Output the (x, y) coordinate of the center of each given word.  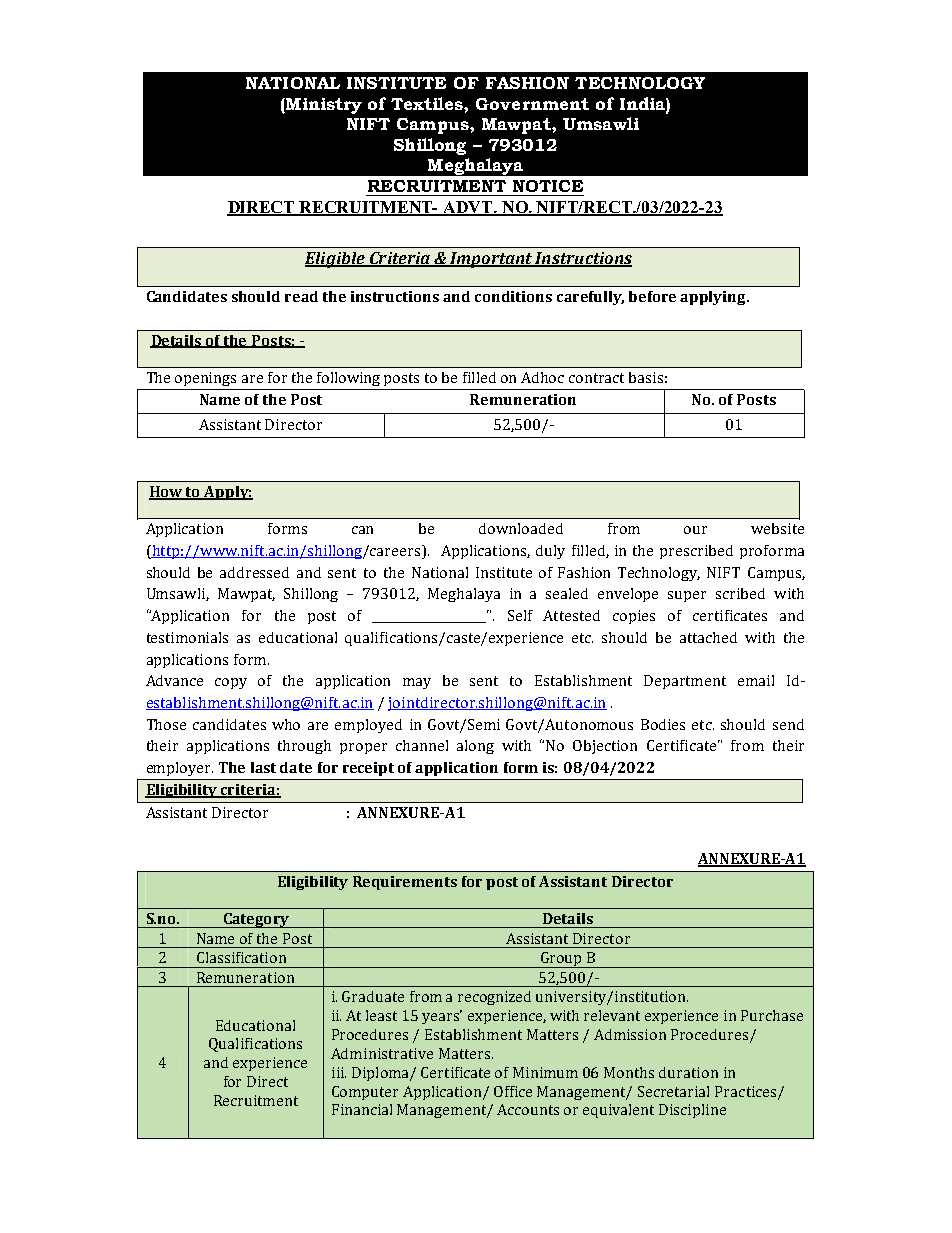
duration (688, 1072)
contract (596, 378)
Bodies (663, 724)
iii (339, 1072)
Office (513, 1091)
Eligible (336, 260)
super (687, 596)
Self (520, 615)
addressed (254, 572)
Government (532, 104)
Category (256, 920)
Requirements (405, 883)
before (652, 296)
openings (205, 379)
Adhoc (542, 377)
